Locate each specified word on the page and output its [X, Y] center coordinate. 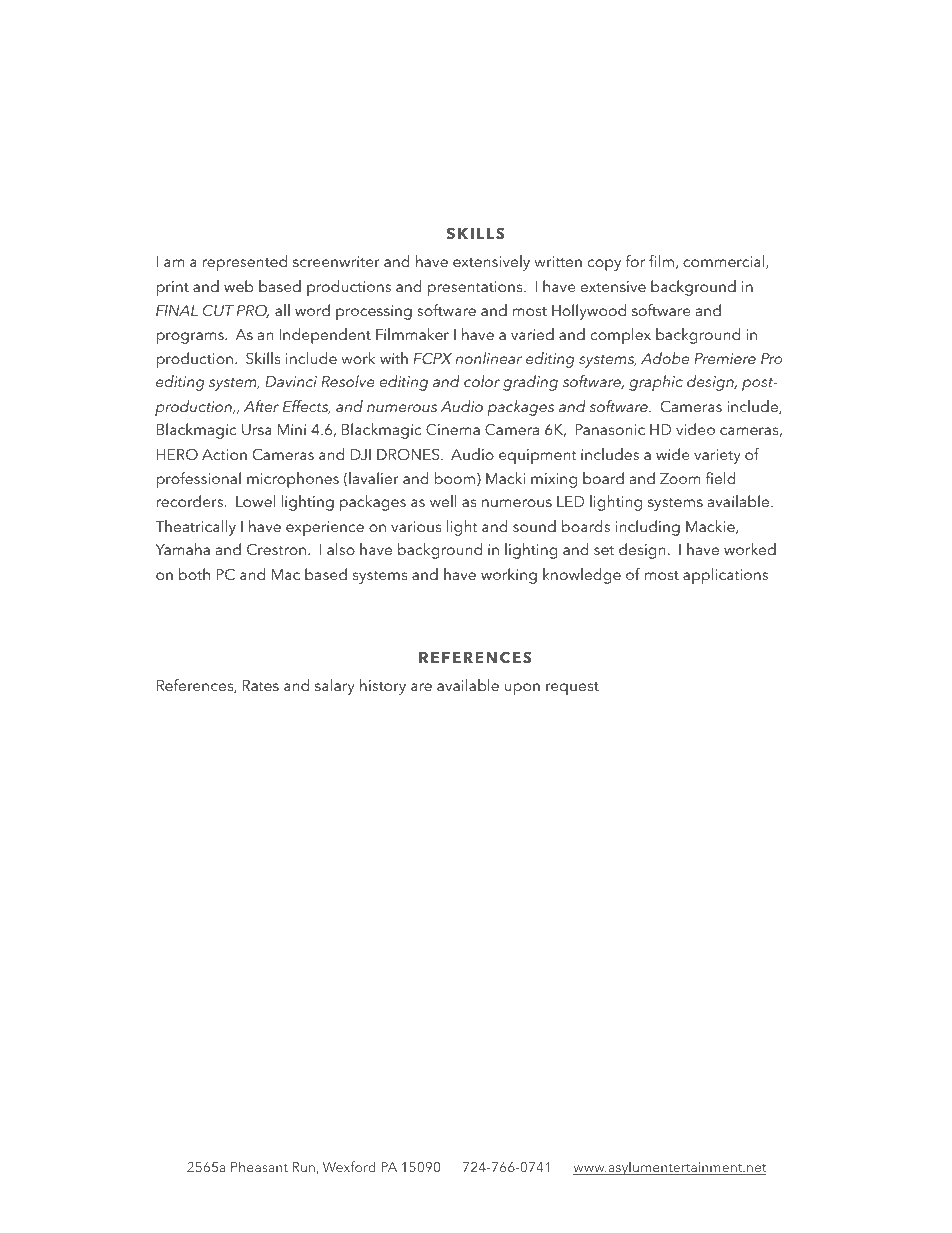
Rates [260, 685]
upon [522, 689]
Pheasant [259, 1166]
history [383, 687]
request [572, 688]
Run [304, 1167]
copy [604, 265]
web [239, 286]
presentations [476, 288]
